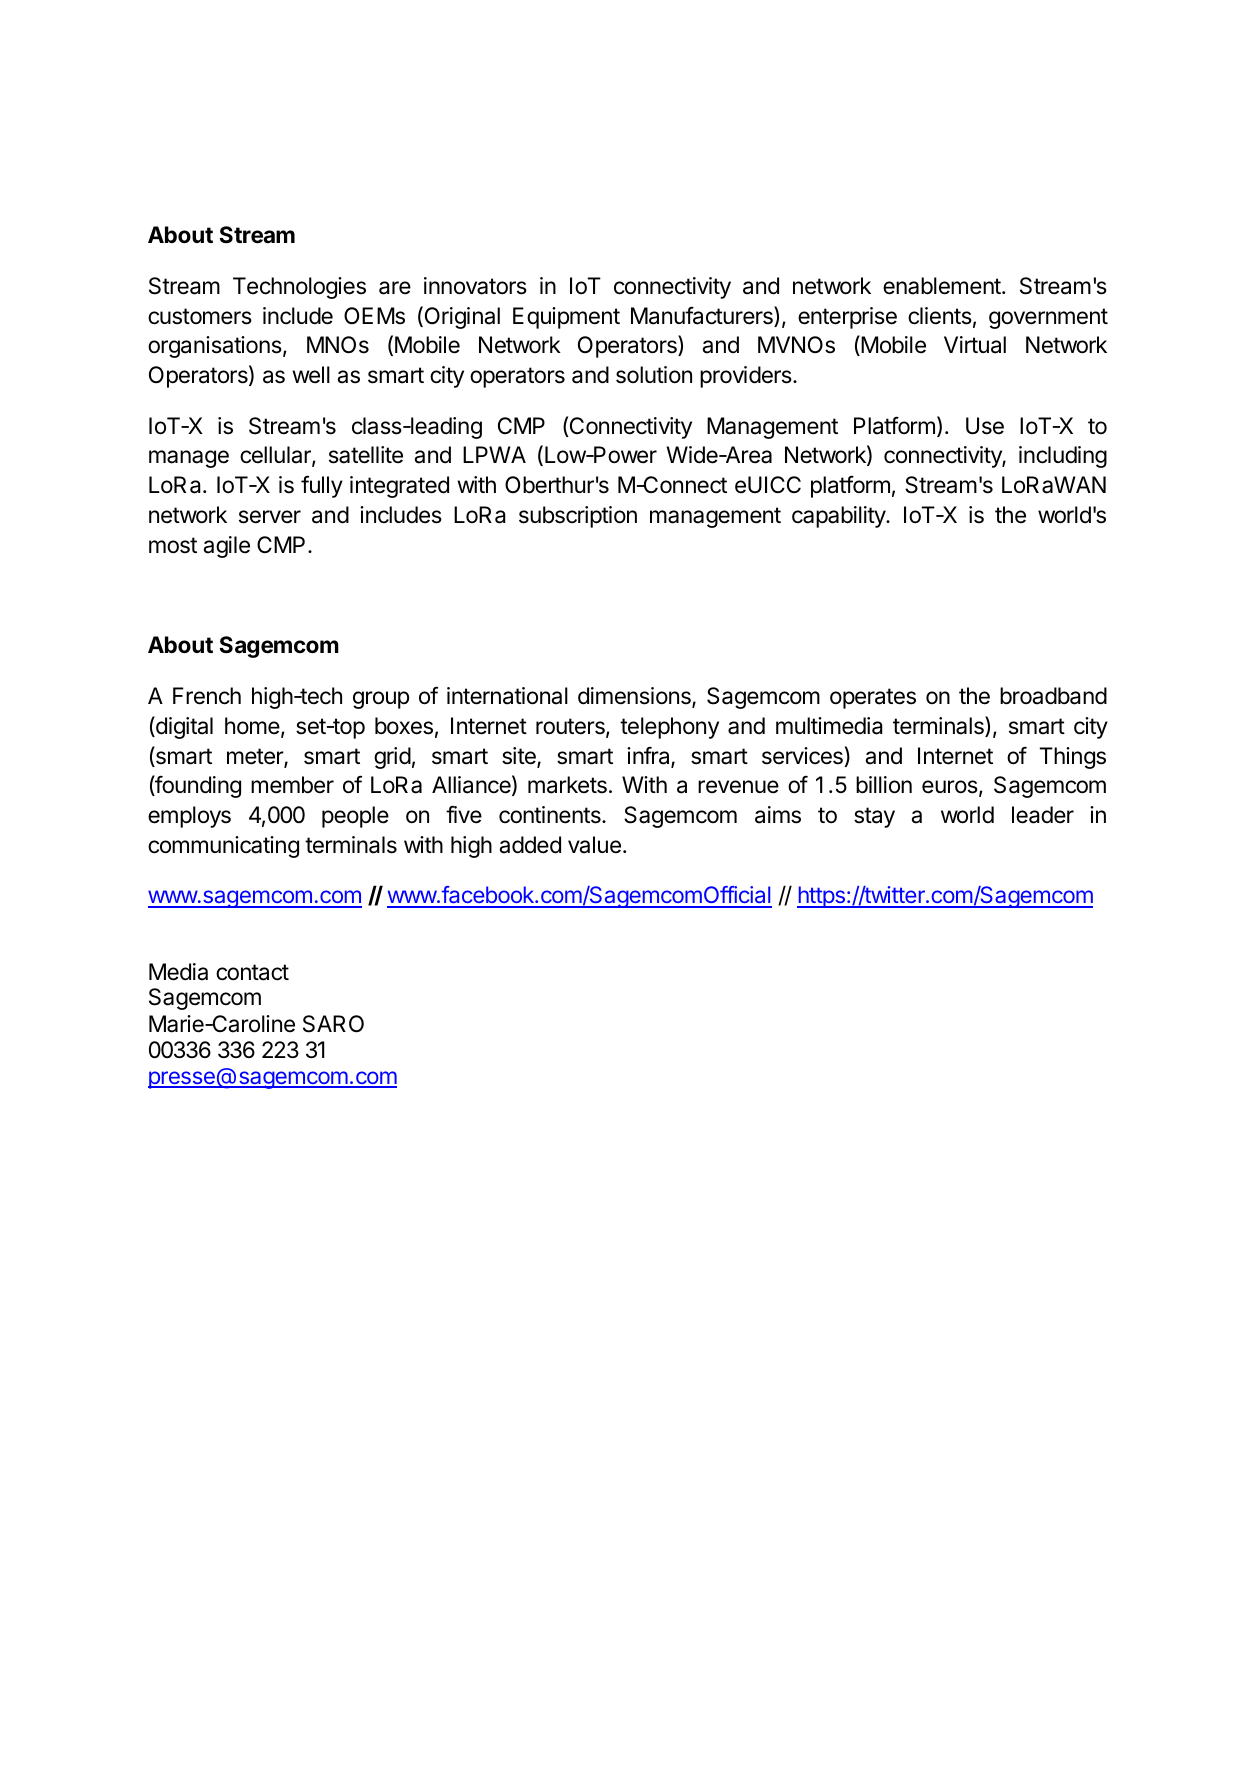 The height and width of the screenshot is (1774, 1253). Describe the element at coordinates (635, 697) in the screenshot. I see `dimensions` at that location.
